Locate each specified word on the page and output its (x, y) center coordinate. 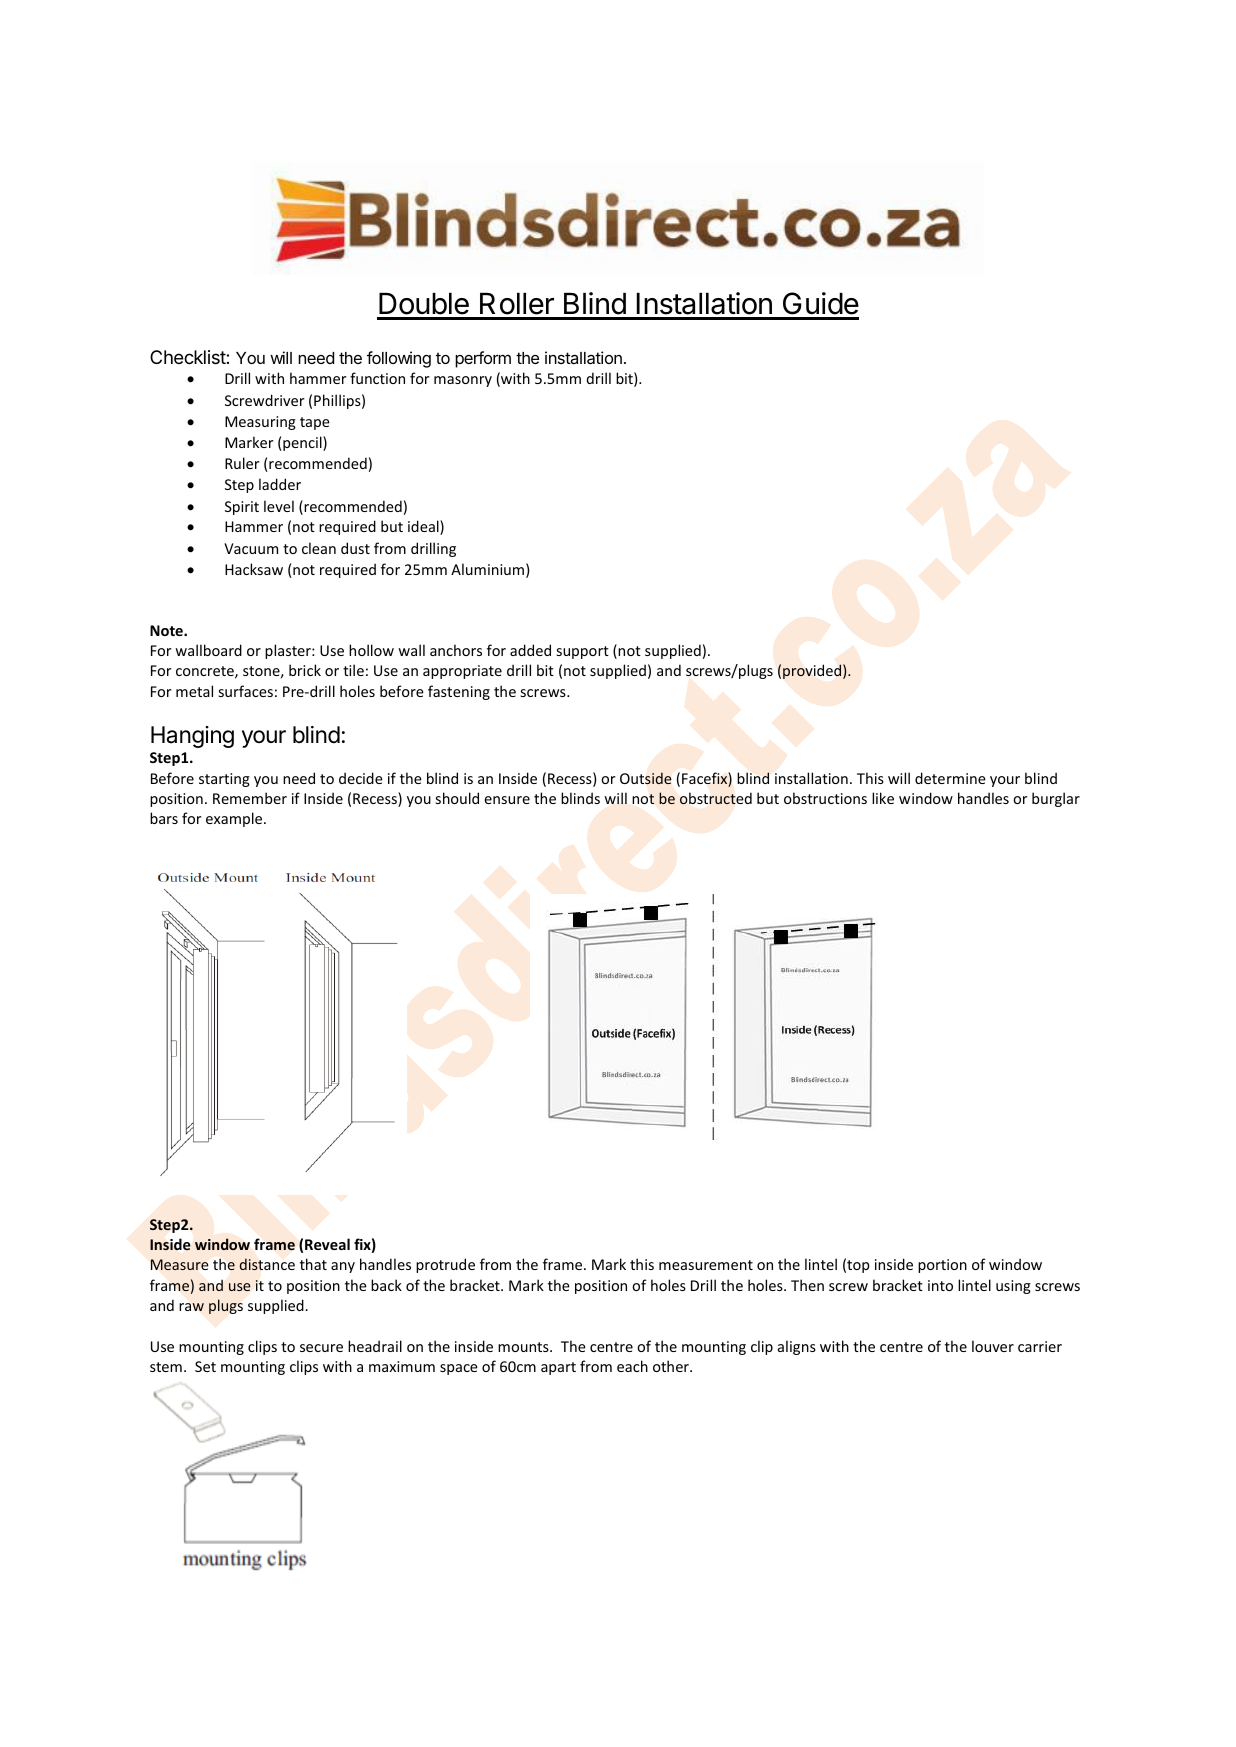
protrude (445, 1265)
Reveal (327, 1244)
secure (321, 1348)
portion (942, 1266)
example (235, 819)
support (583, 652)
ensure (507, 800)
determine (950, 778)
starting (224, 780)
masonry (463, 381)
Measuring (260, 423)
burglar (1056, 799)
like (883, 798)
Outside (646, 778)
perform (483, 359)
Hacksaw (254, 569)
